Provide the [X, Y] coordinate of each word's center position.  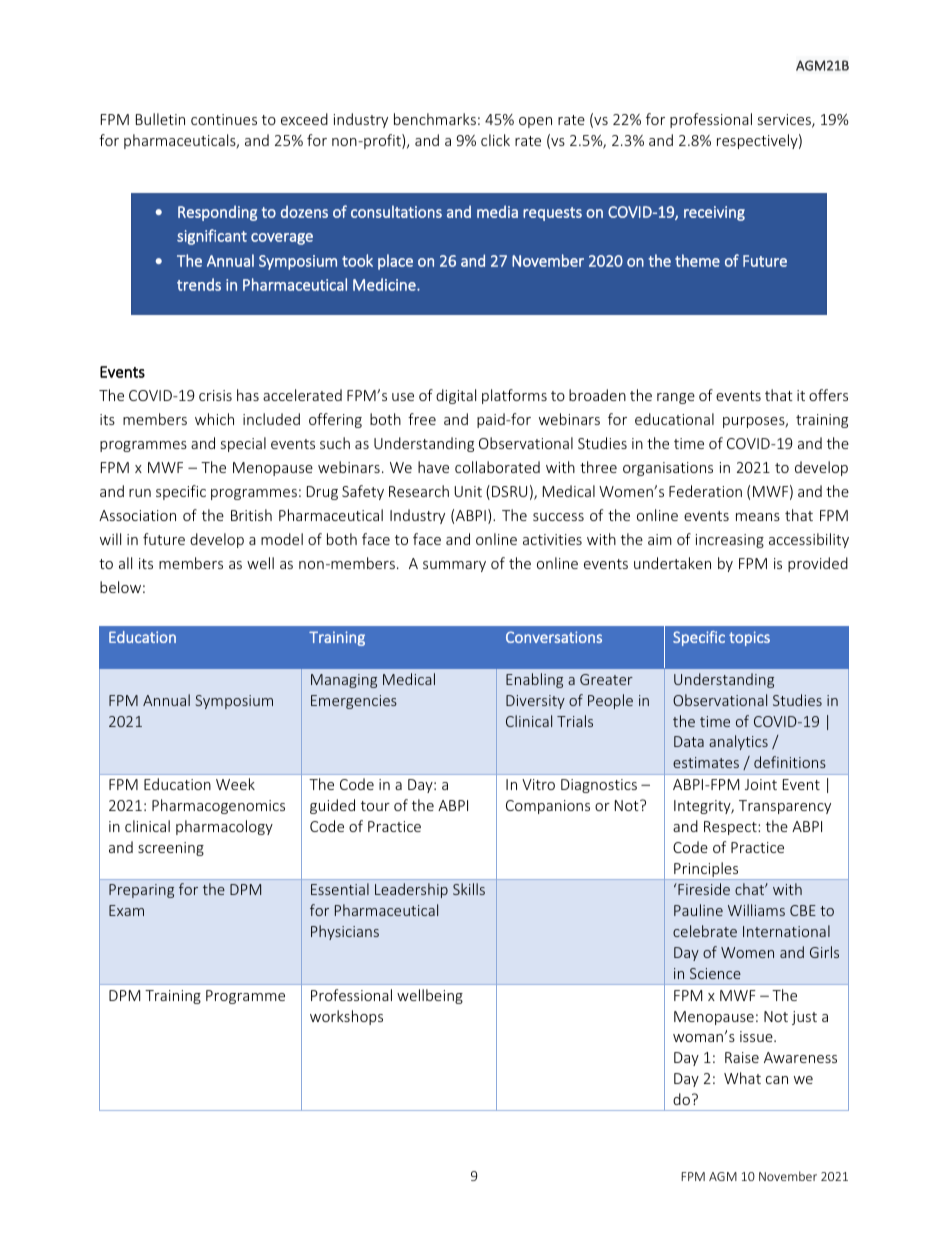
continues [224, 119]
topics [749, 638]
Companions [548, 807]
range [676, 398]
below [120, 587]
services [785, 121]
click [495, 140]
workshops [346, 1017]
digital [456, 396]
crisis [215, 395]
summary [454, 566]
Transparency [785, 807]
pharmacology [224, 827]
